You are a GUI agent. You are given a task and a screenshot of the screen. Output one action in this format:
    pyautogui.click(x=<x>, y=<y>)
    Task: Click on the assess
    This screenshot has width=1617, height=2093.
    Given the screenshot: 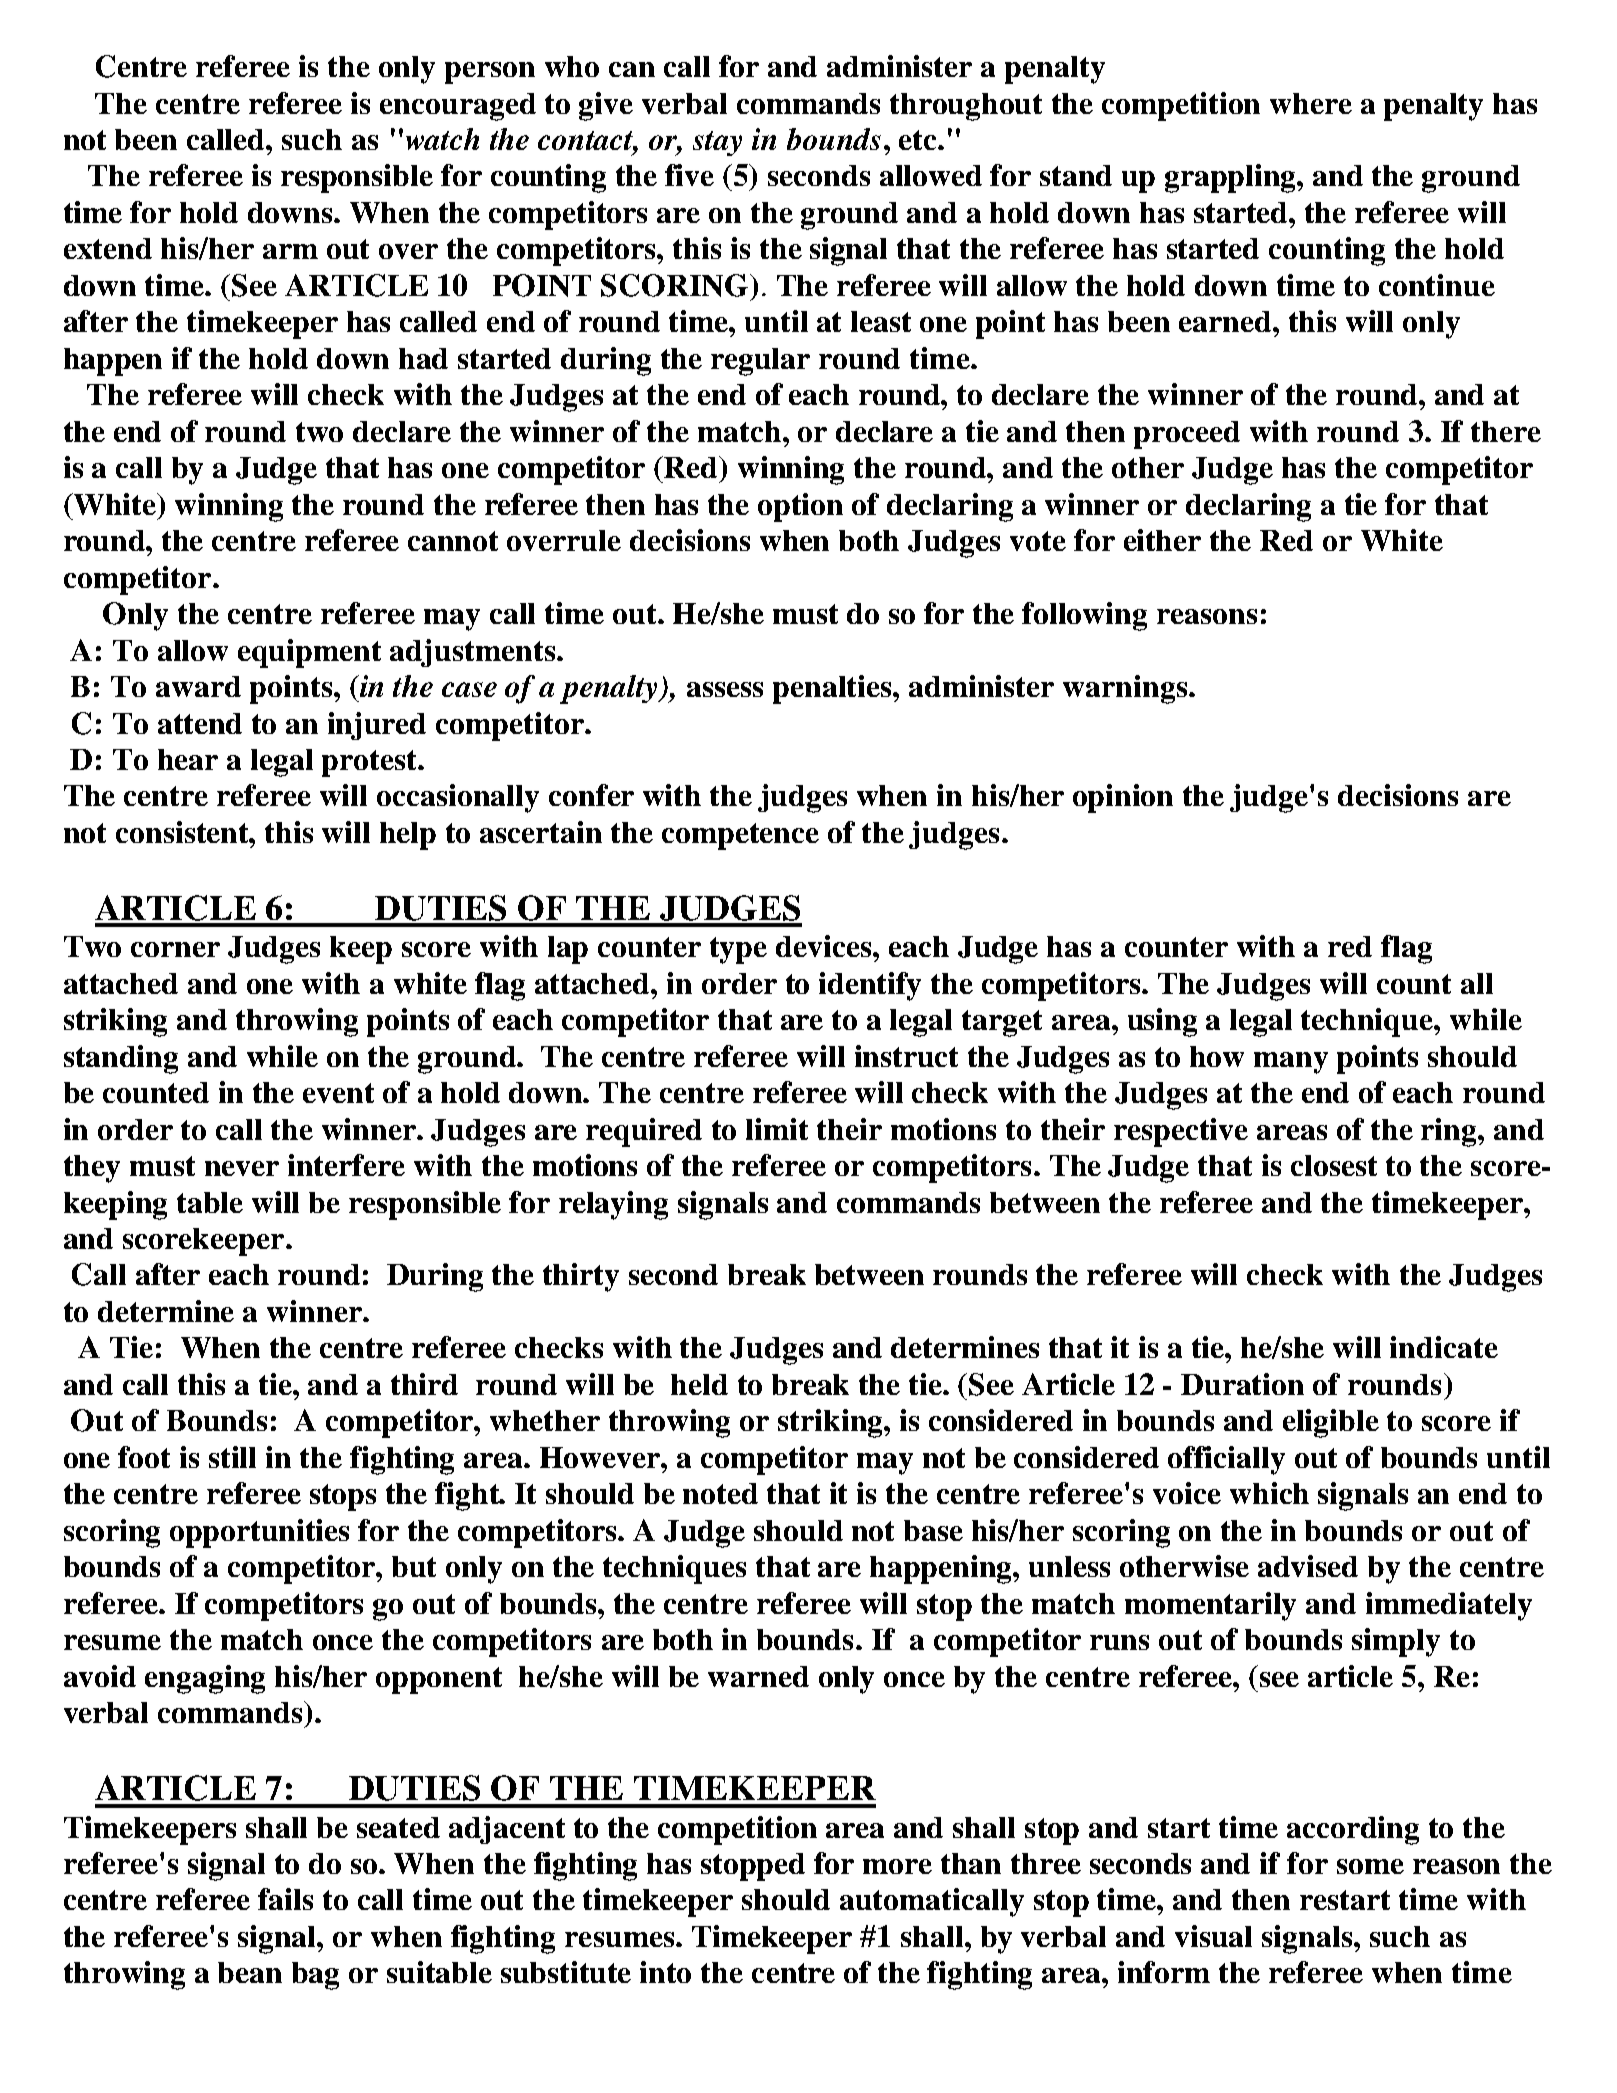 What is the action you would take?
    pyautogui.click(x=725, y=689)
